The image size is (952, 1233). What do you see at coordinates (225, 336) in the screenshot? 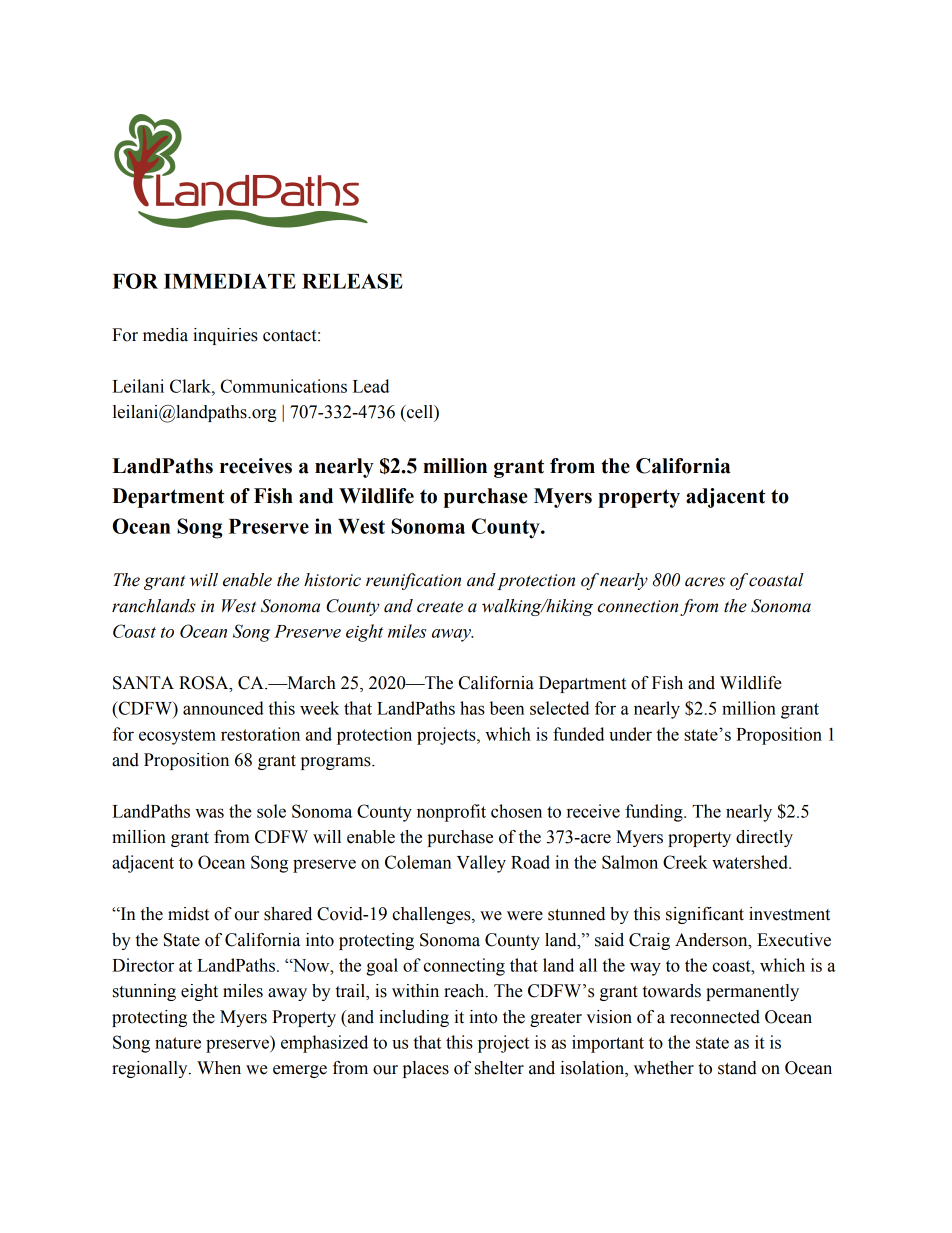
I see `inquiries` at bounding box center [225, 336].
